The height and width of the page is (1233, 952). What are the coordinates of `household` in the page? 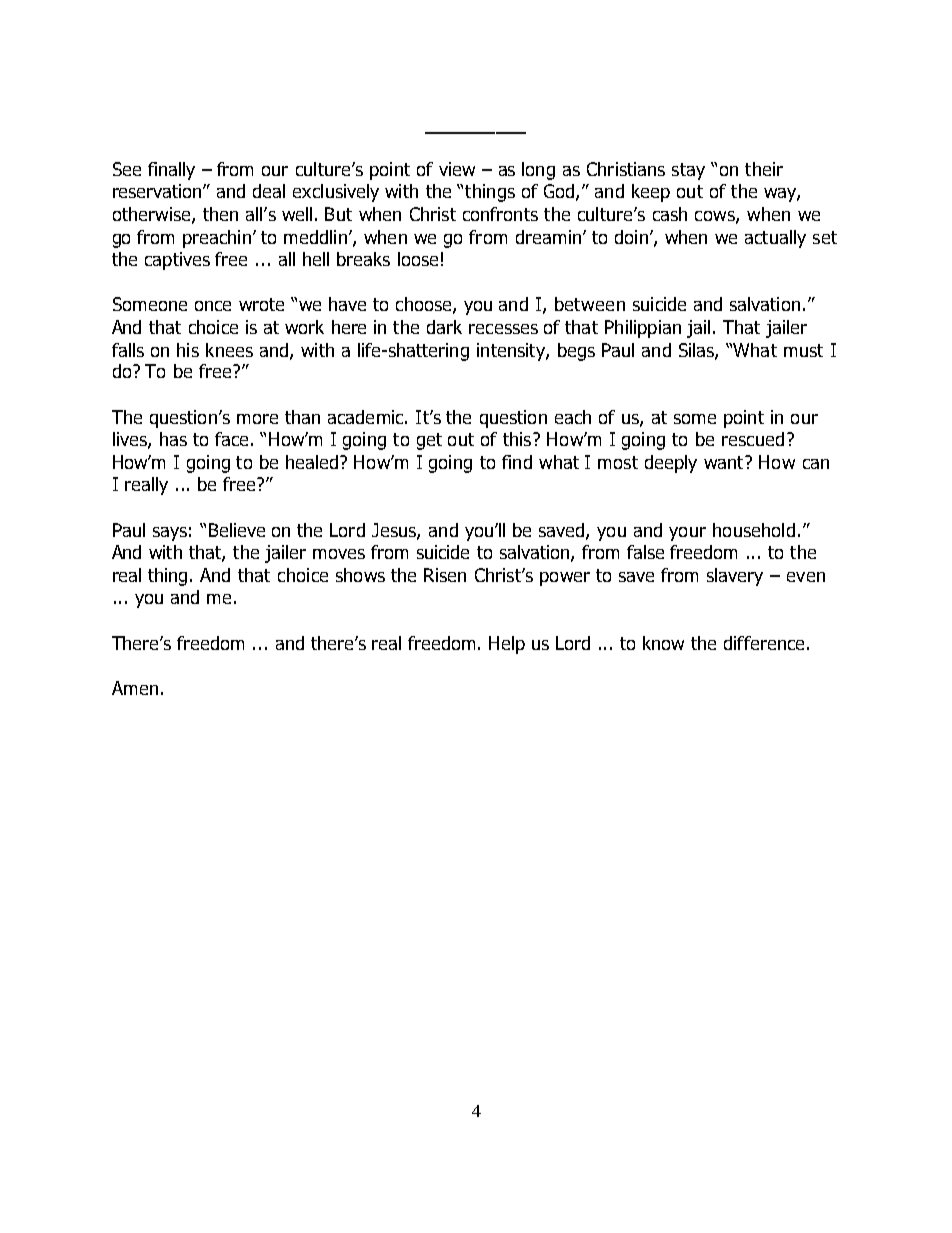 It's located at (754, 530).
